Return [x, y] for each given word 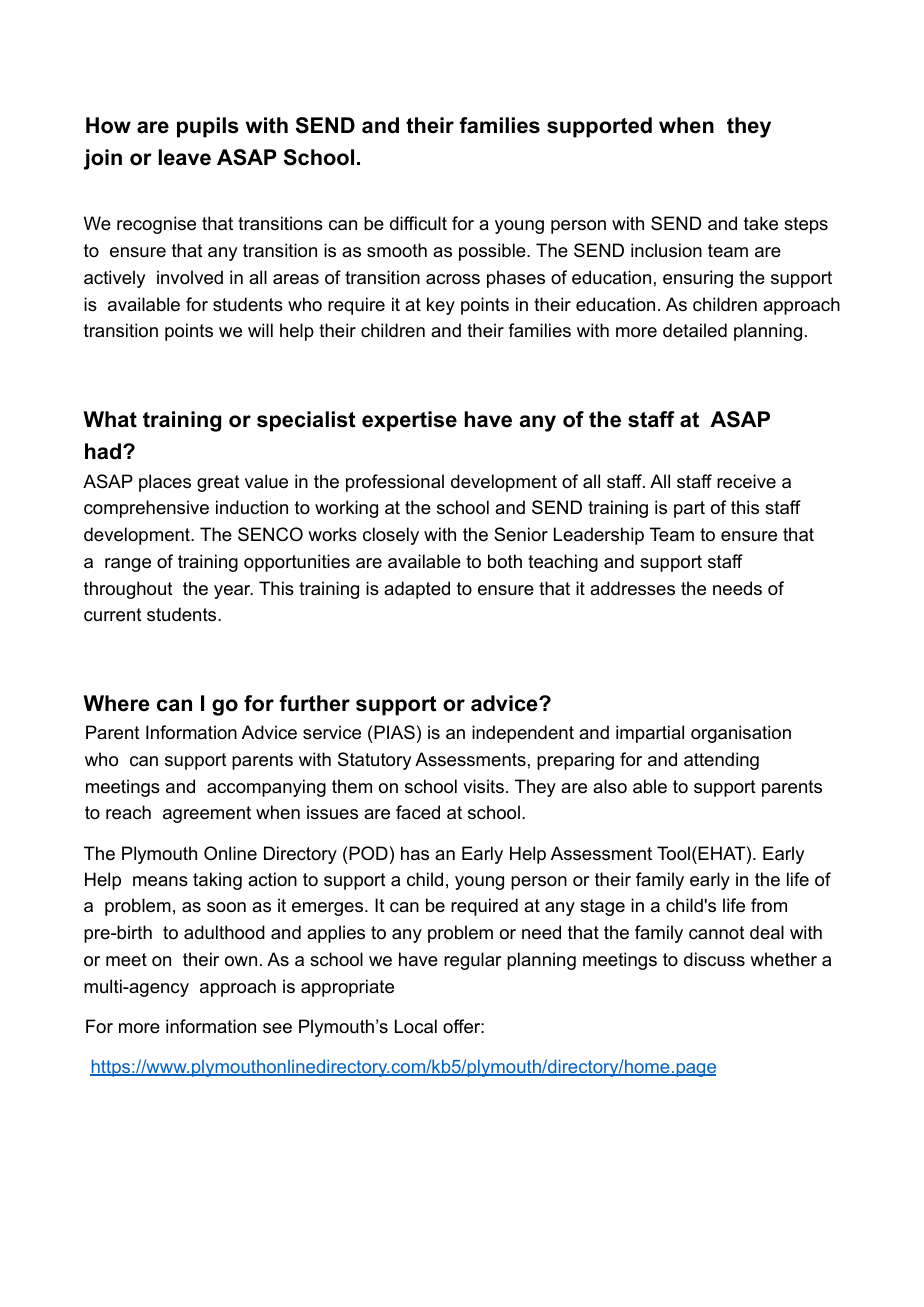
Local [416, 1026]
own [241, 961]
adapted [417, 590]
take [761, 223]
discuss [714, 959]
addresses [632, 588]
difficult [418, 223]
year [233, 592]
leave [185, 157]
